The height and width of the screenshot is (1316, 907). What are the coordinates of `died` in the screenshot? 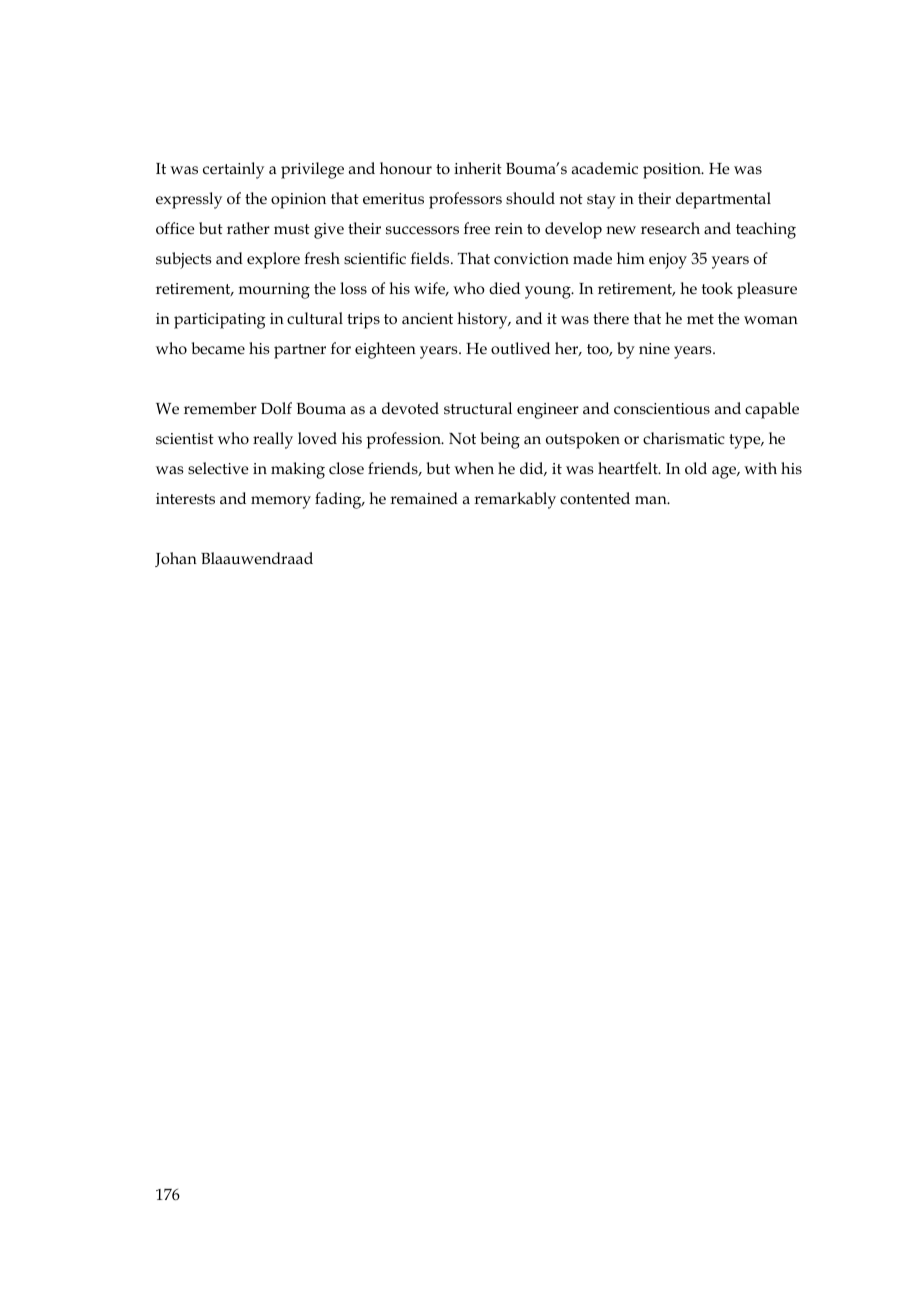 It's located at (504, 288).
